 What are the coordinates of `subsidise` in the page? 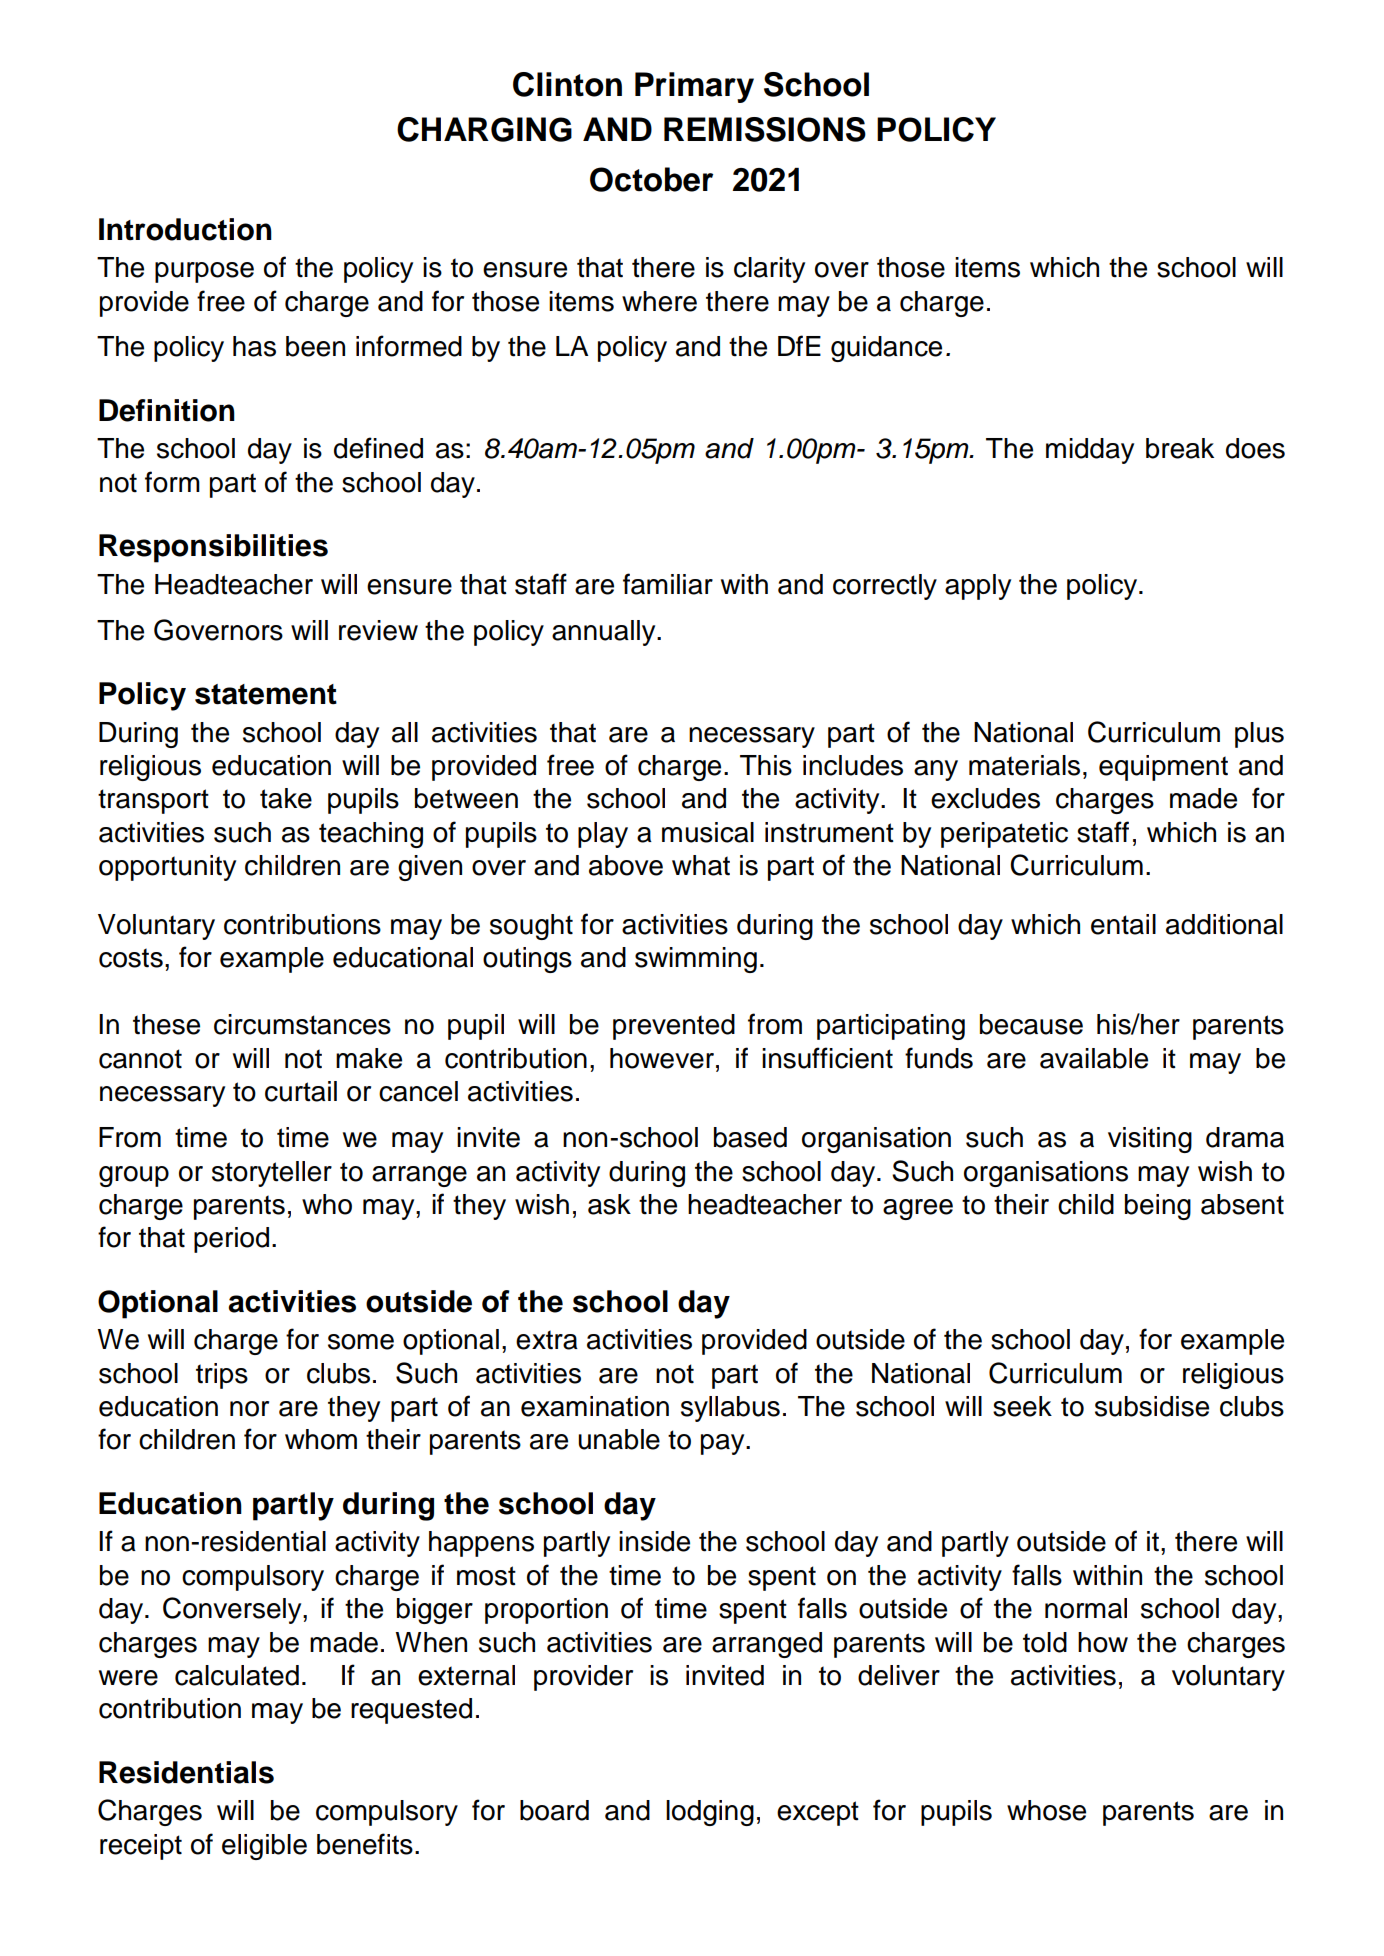 It's located at (1152, 1406).
